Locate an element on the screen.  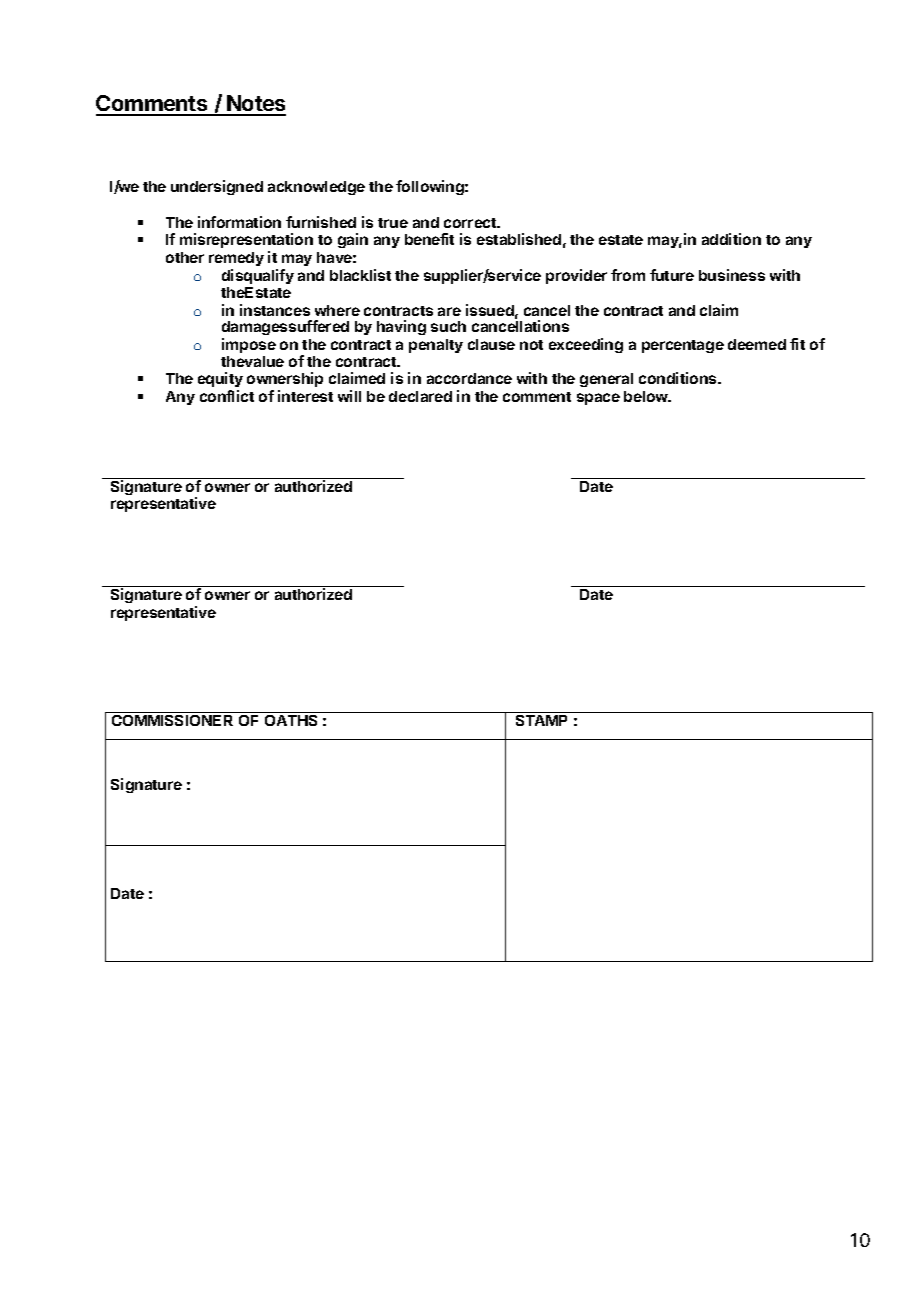
such is located at coordinates (448, 326).
